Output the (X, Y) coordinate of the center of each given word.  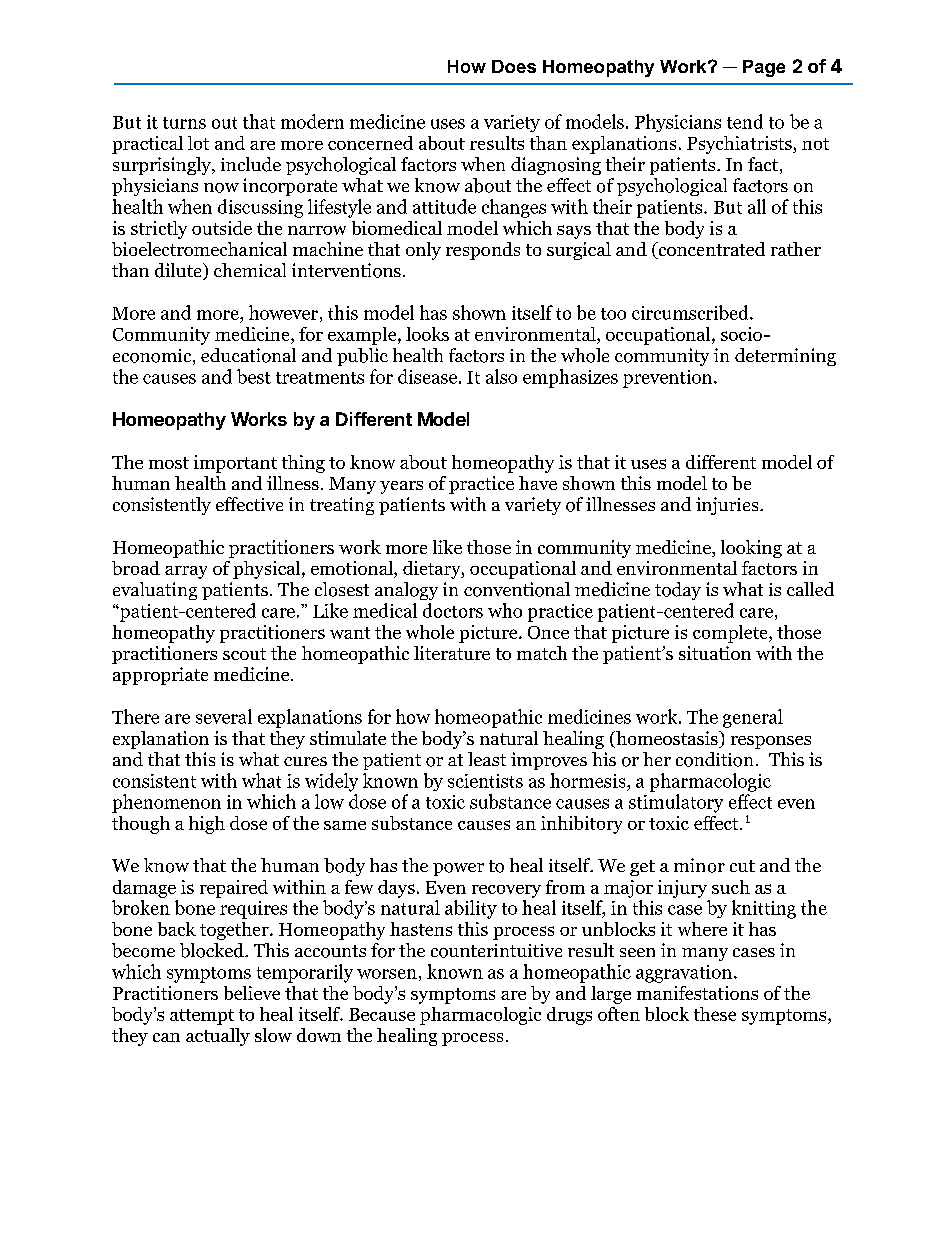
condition (714, 759)
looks (427, 334)
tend (745, 121)
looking (751, 549)
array (186, 572)
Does (514, 66)
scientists (485, 781)
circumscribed (691, 312)
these (715, 1014)
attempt (202, 1017)
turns (184, 123)
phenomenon (166, 803)
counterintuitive (496, 951)
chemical (250, 270)
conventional (517, 589)
